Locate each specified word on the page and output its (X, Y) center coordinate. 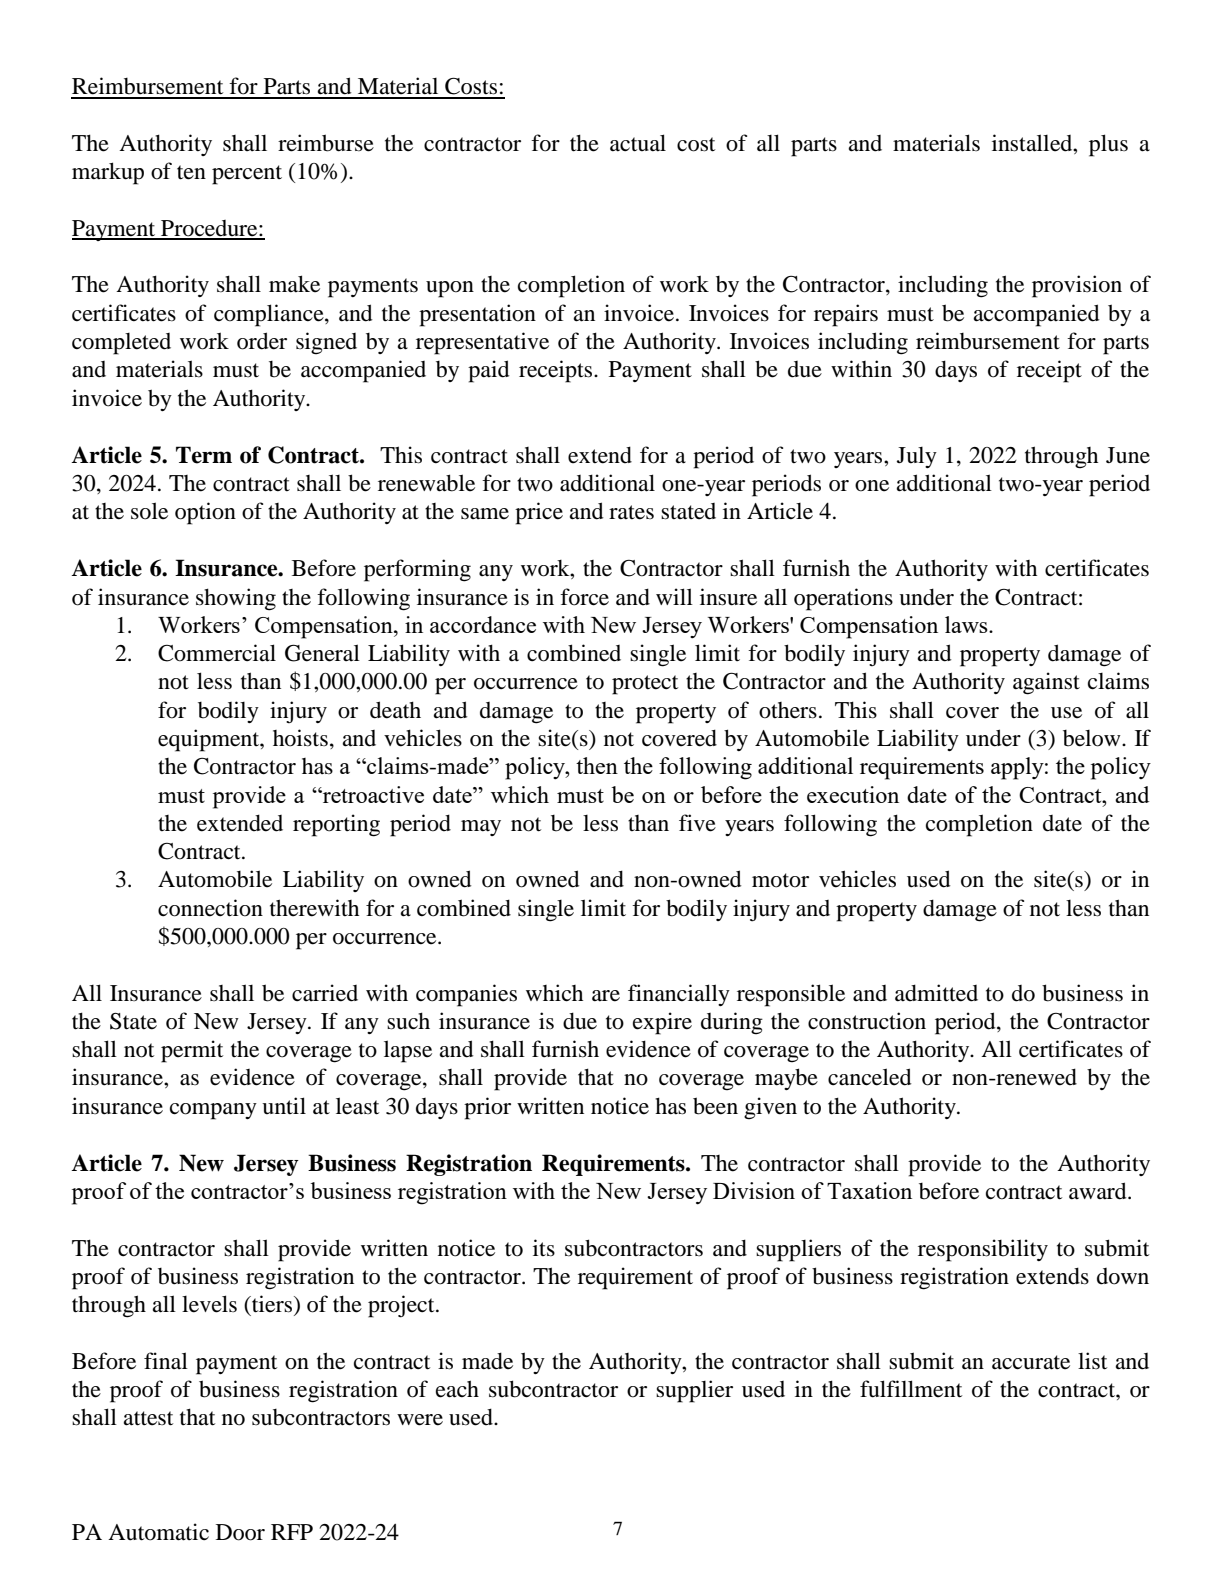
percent (247, 175)
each (457, 1389)
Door (240, 1532)
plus (1108, 145)
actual (638, 143)
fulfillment (911, 1389)
